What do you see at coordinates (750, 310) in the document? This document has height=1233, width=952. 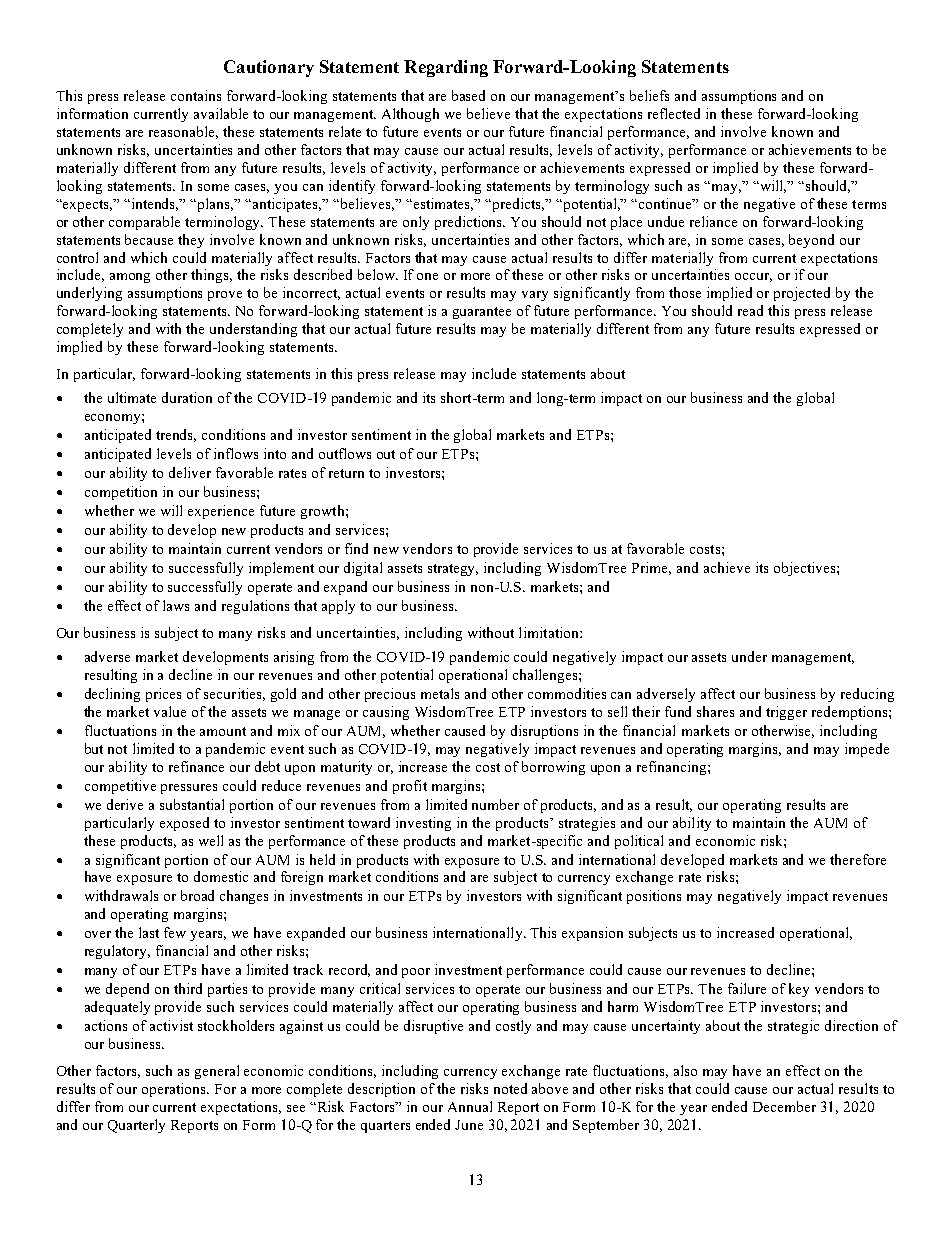 I see `read` at bounding box center [750, 310].
